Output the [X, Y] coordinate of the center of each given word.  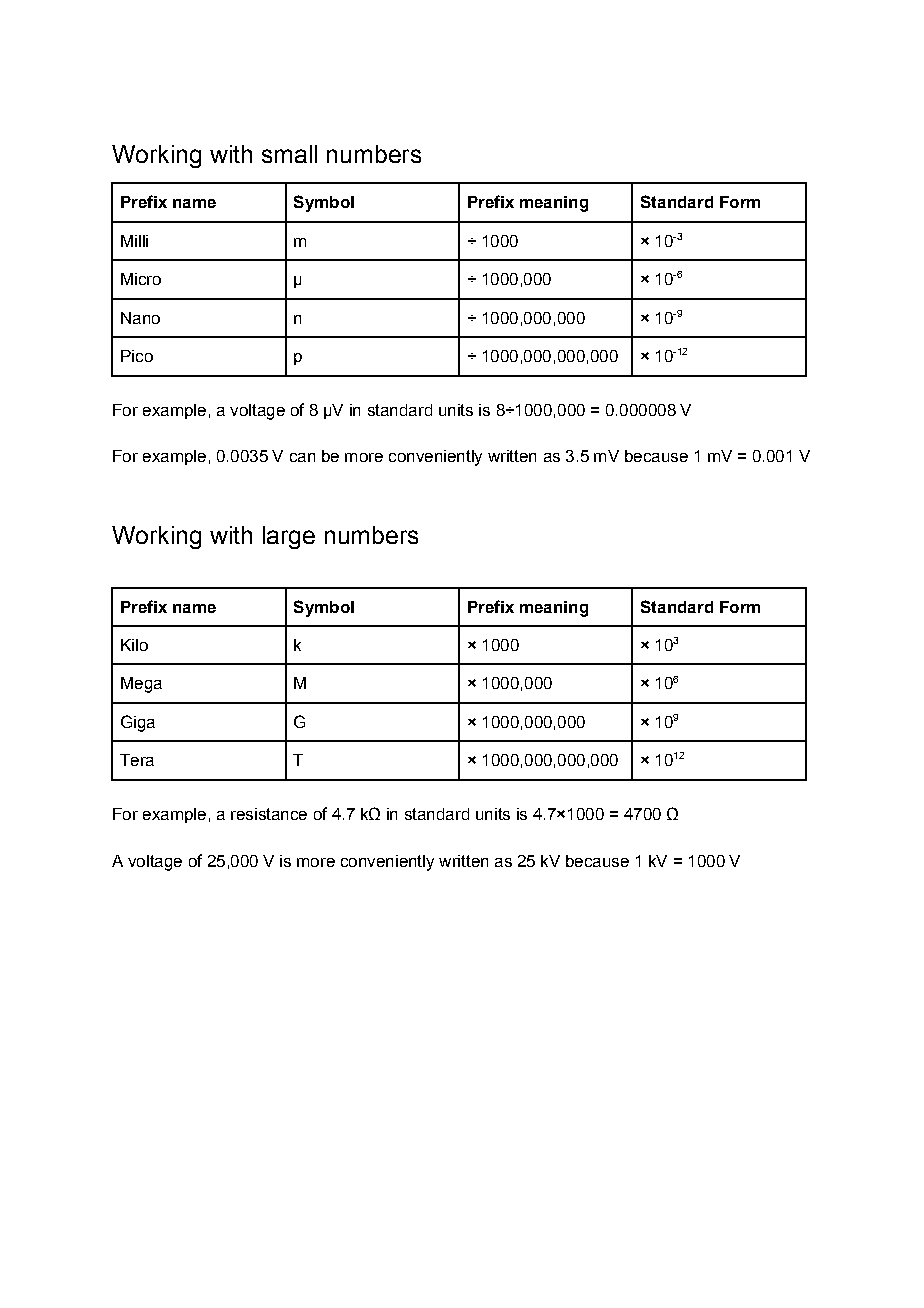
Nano [140, 318]
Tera [137, 760]
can [302, 457]
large [289, 537]
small [289, 154]
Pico [137, 356]
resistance [269, 814]
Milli [134, 241]
